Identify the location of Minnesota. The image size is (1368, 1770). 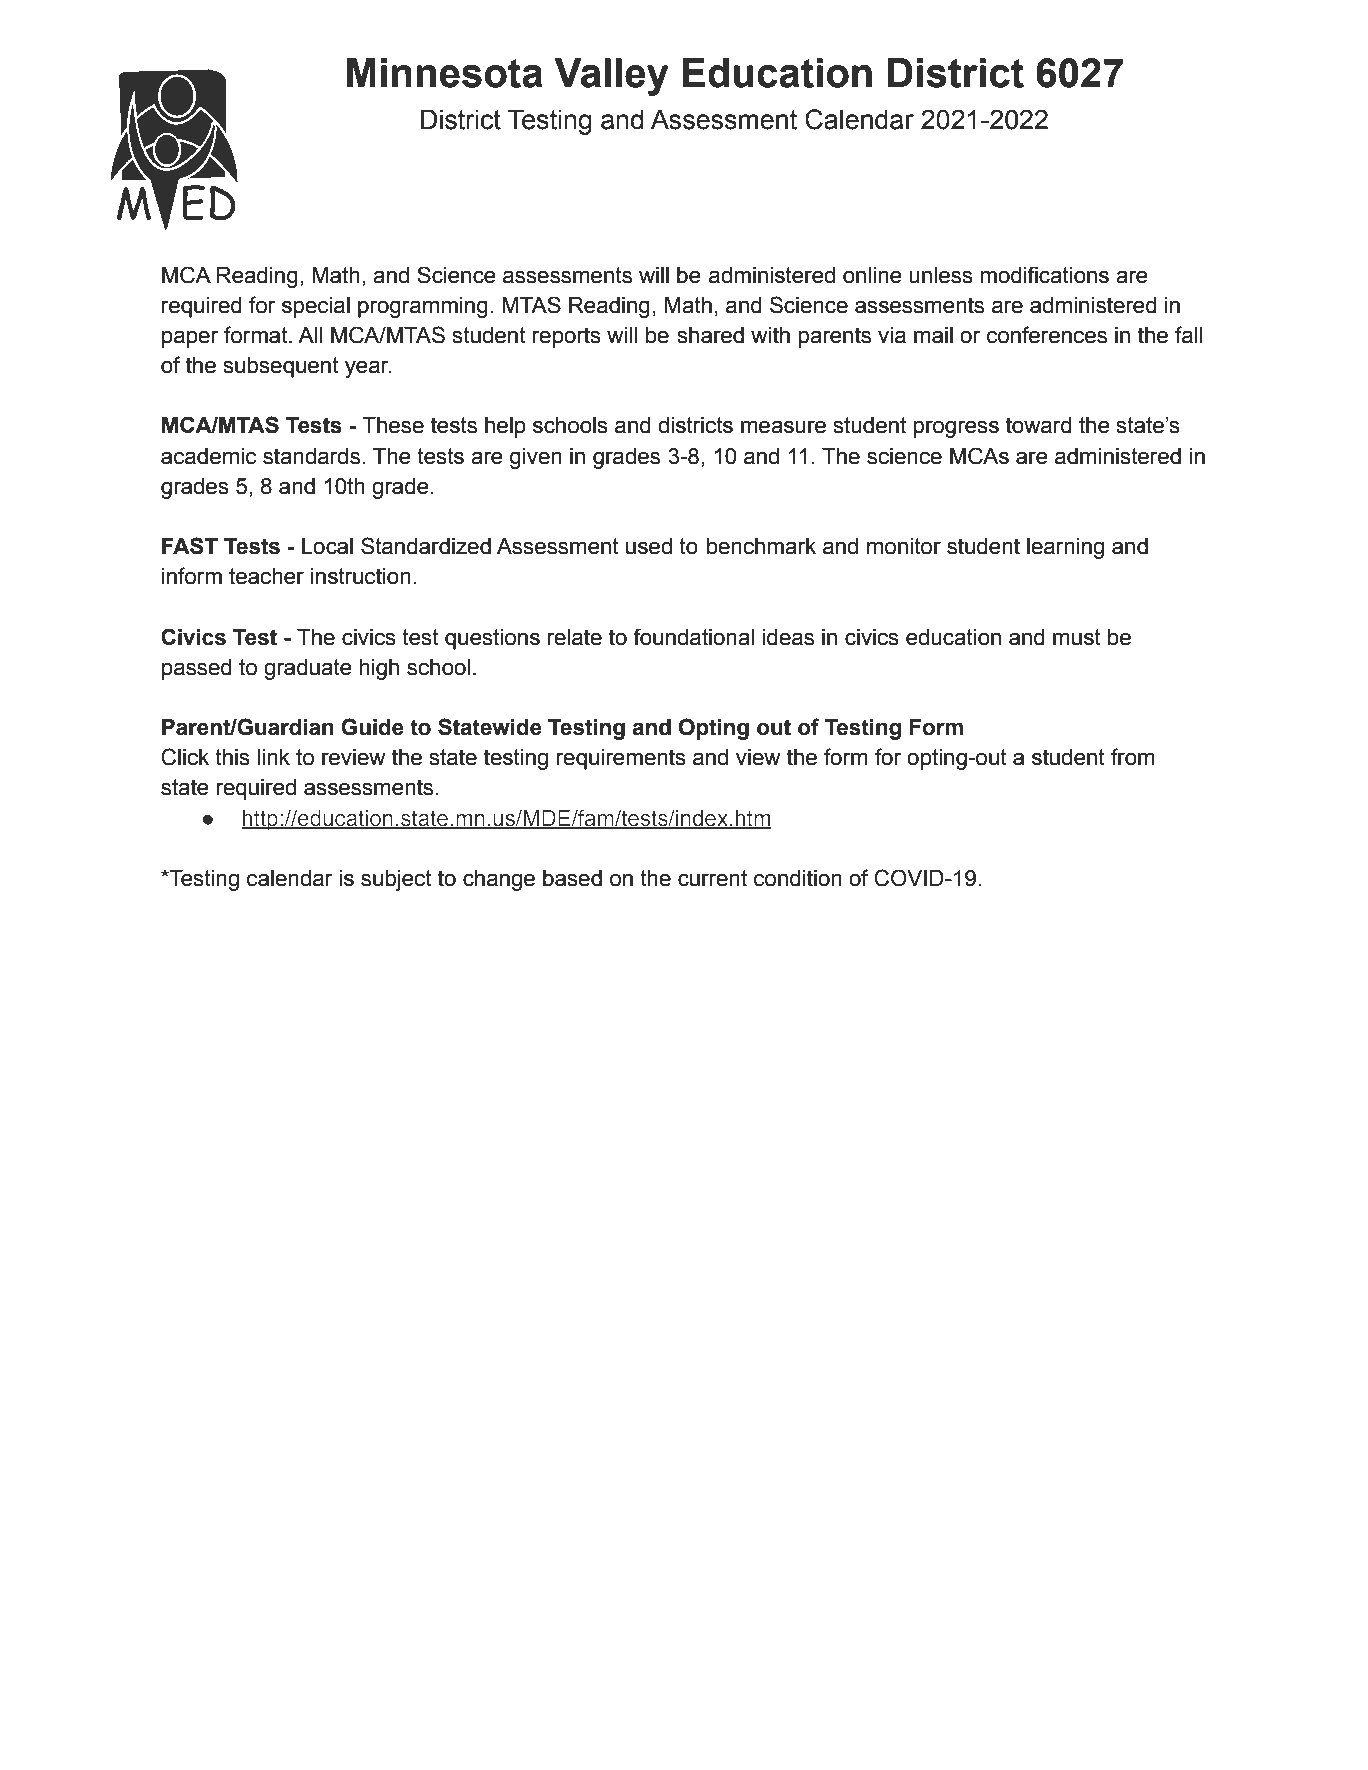
(445, 73).
